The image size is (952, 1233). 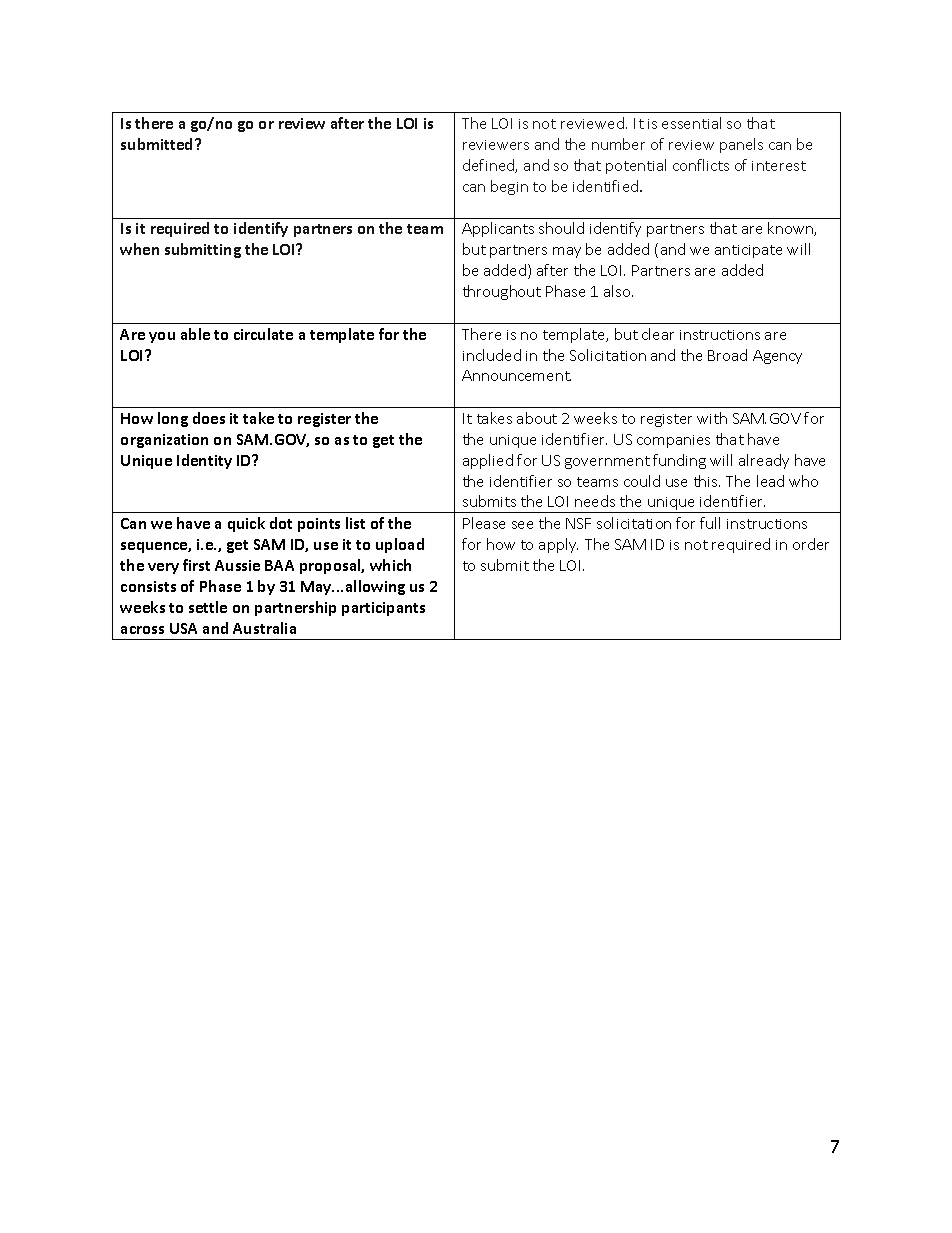 I want to click on Broad, so click(x=727, y=355).
